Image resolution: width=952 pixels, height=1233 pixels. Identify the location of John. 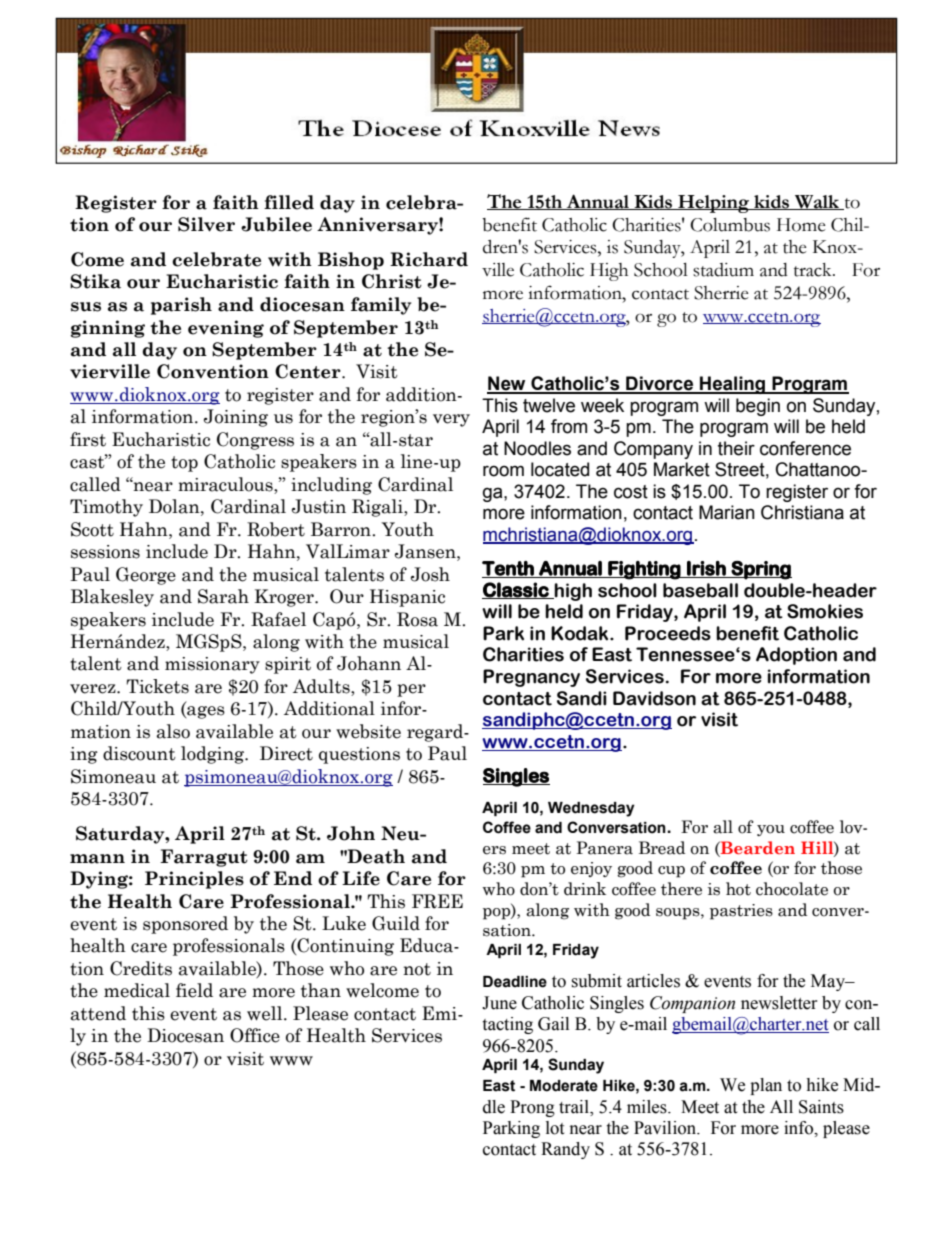
(351, 833).
